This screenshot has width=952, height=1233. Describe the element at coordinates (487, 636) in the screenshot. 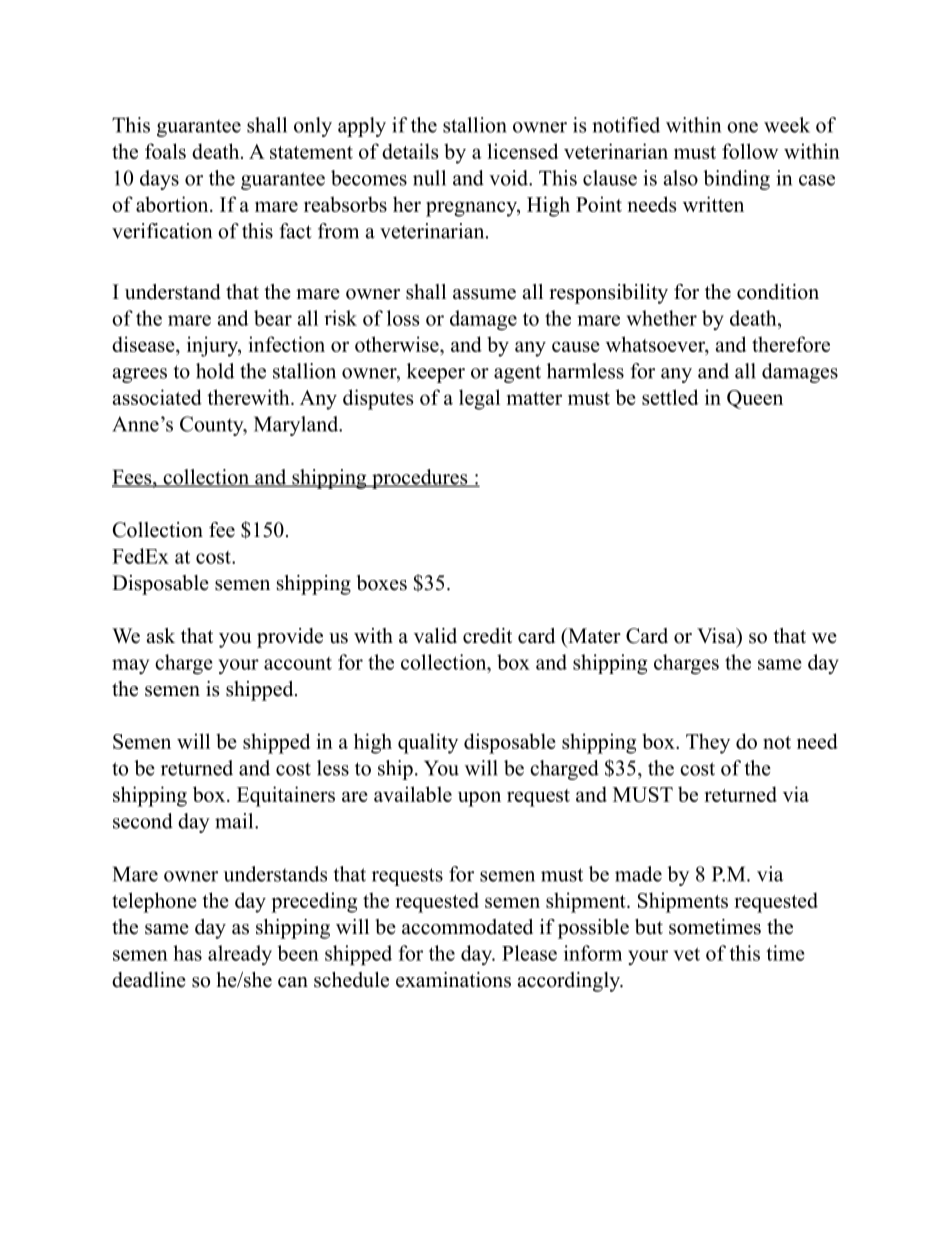

I see `credit` at that location.
